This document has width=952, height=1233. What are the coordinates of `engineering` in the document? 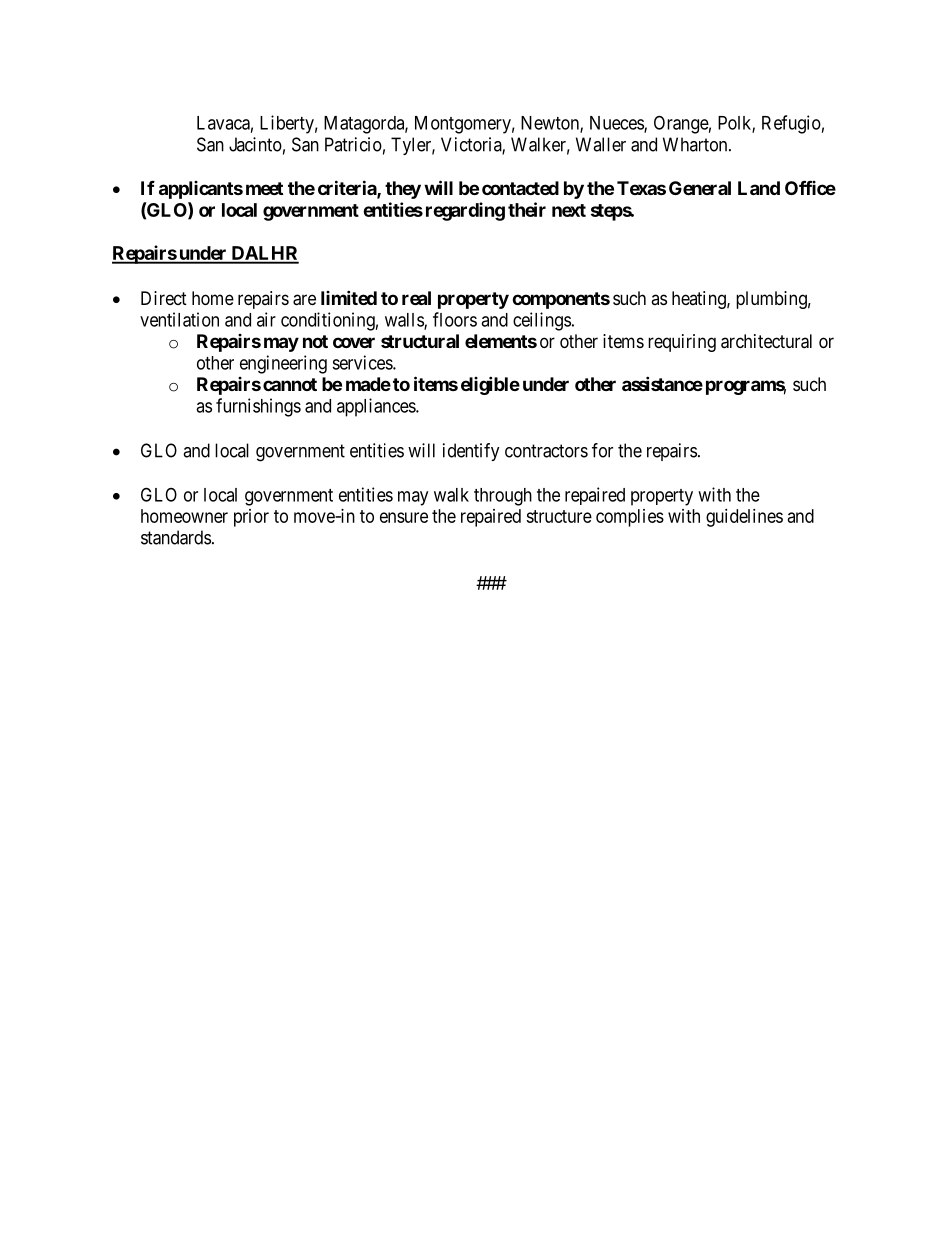 It's located at (283, 364).
